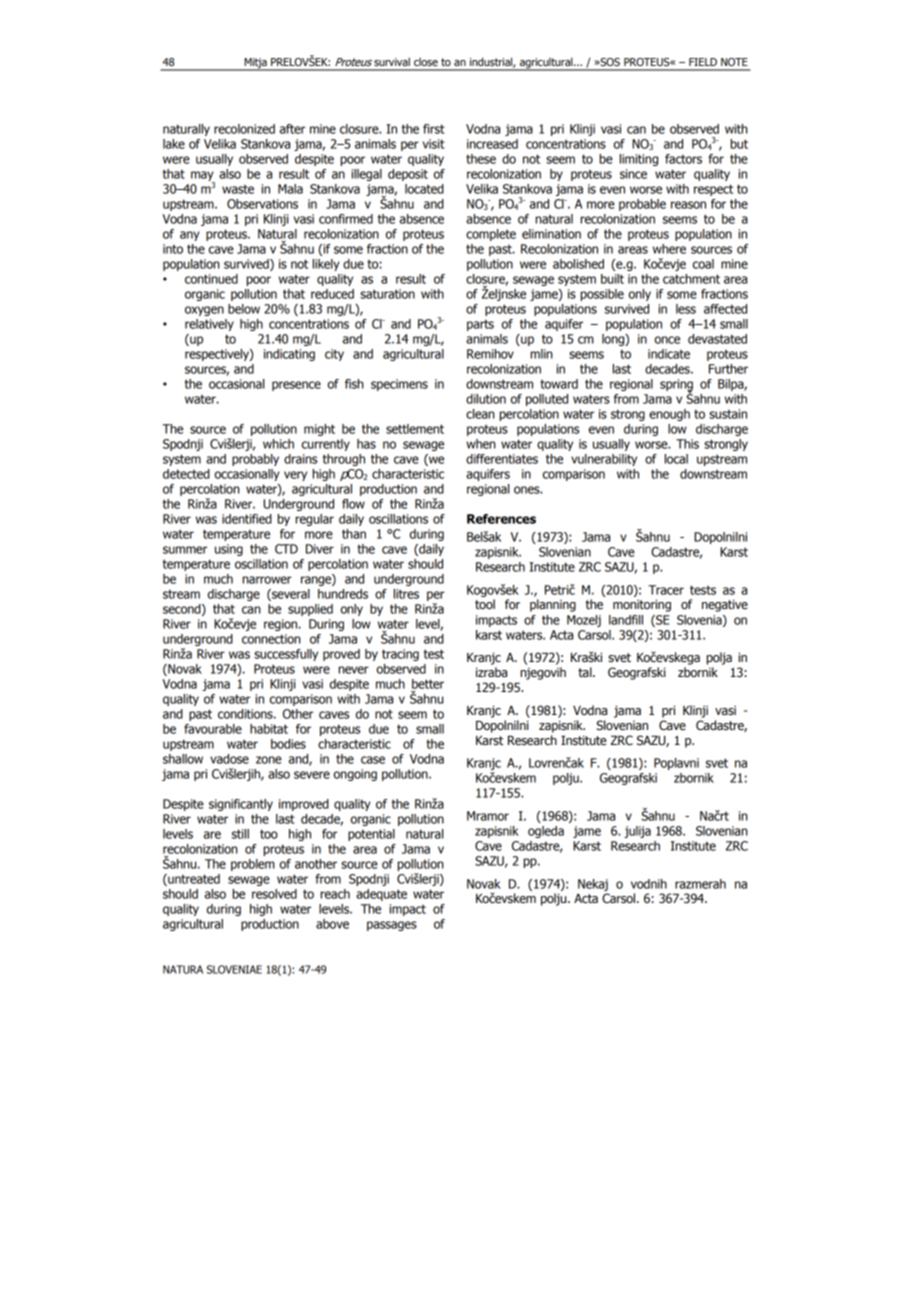 The width and height of the screenshot is (924, 1308). Describe the element at coordinates (426, 62) in the screenshot. I see `close` at that location.
